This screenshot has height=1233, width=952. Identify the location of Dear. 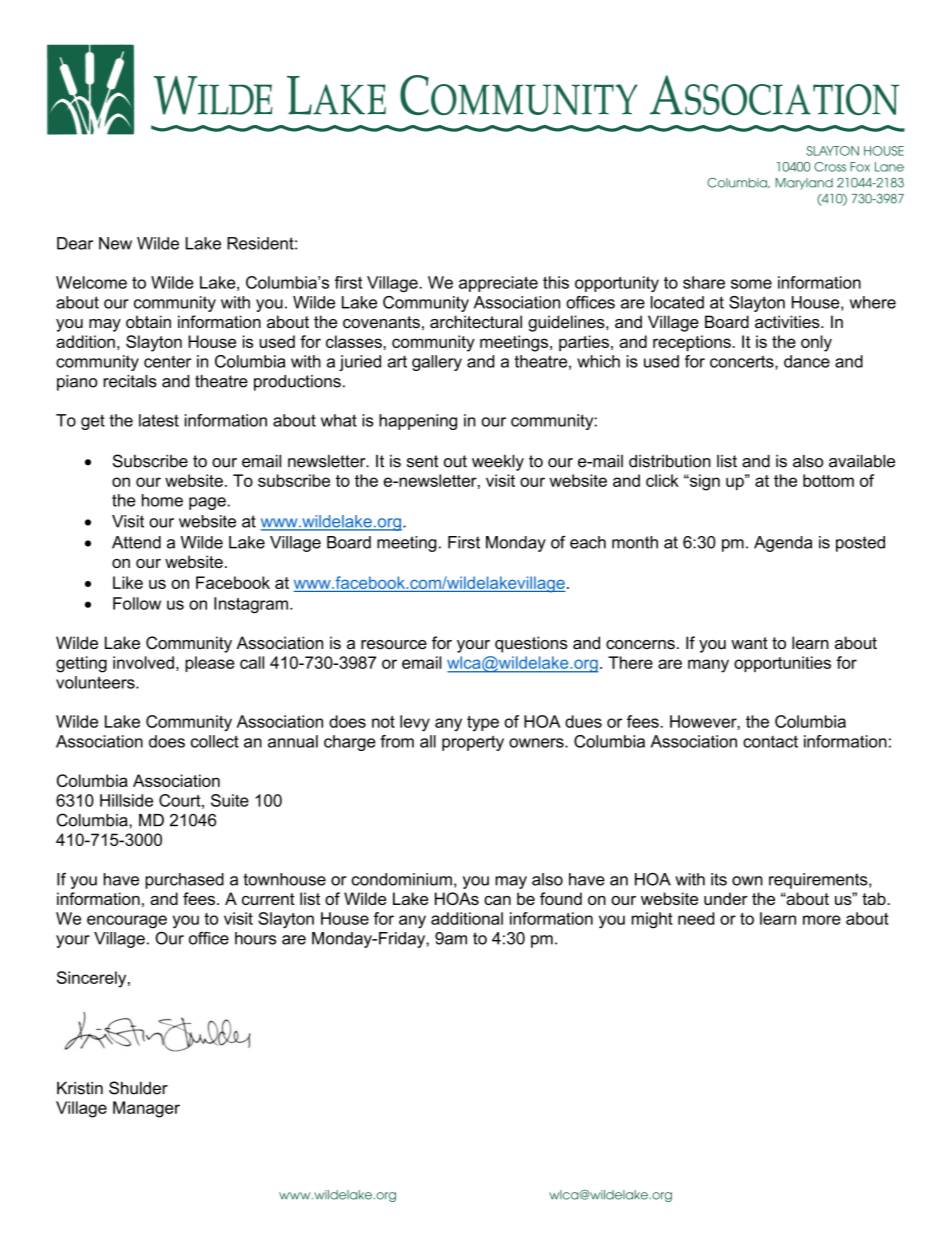
(75, 243).
